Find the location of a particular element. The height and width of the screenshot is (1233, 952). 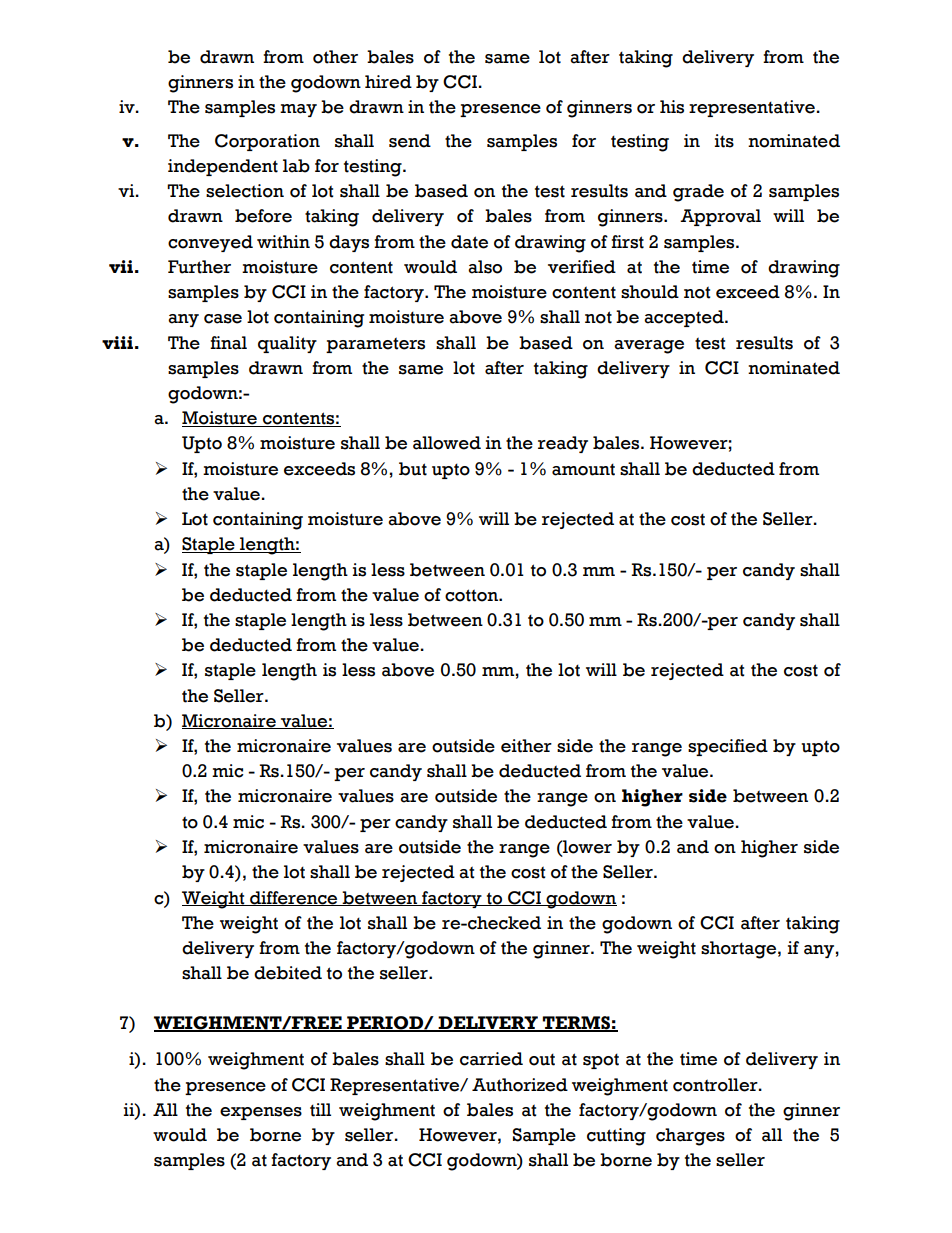

amount is located at coordinates (583, 469).
